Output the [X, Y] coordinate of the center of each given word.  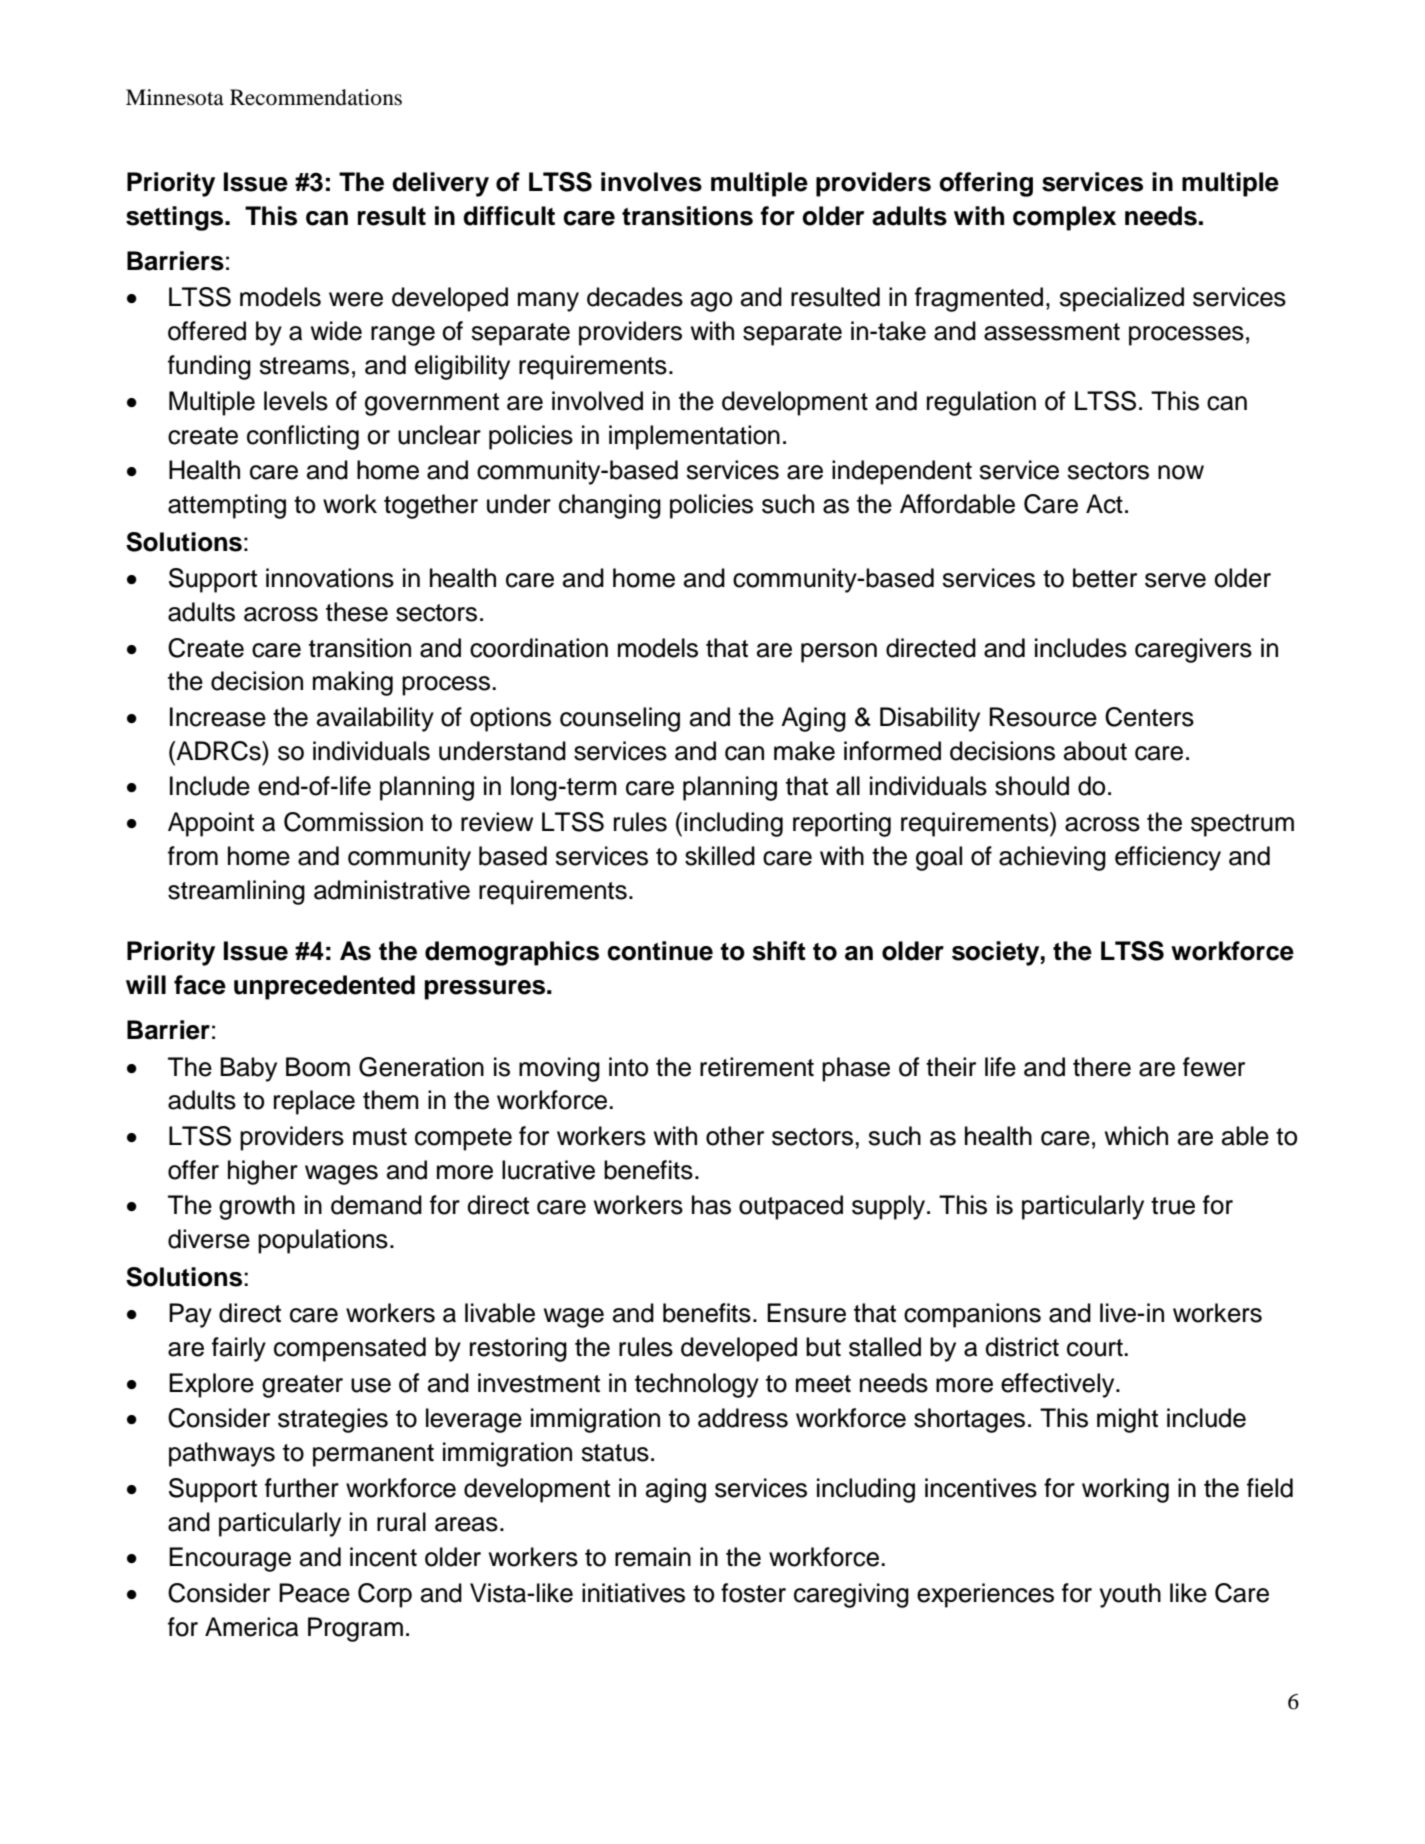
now [1181, 472]
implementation [694, 437]
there [1102, 1067]
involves [651, 182]
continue [660, 951]
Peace [314, 1593]
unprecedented [324, 987]
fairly [239, 1349]
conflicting [303, 437]
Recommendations [316, 97]
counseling [620, 719]
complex [1064, 218]
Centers [1149, 717]
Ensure [806, 1313]
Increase [218, 717]
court [1096, 1348]
